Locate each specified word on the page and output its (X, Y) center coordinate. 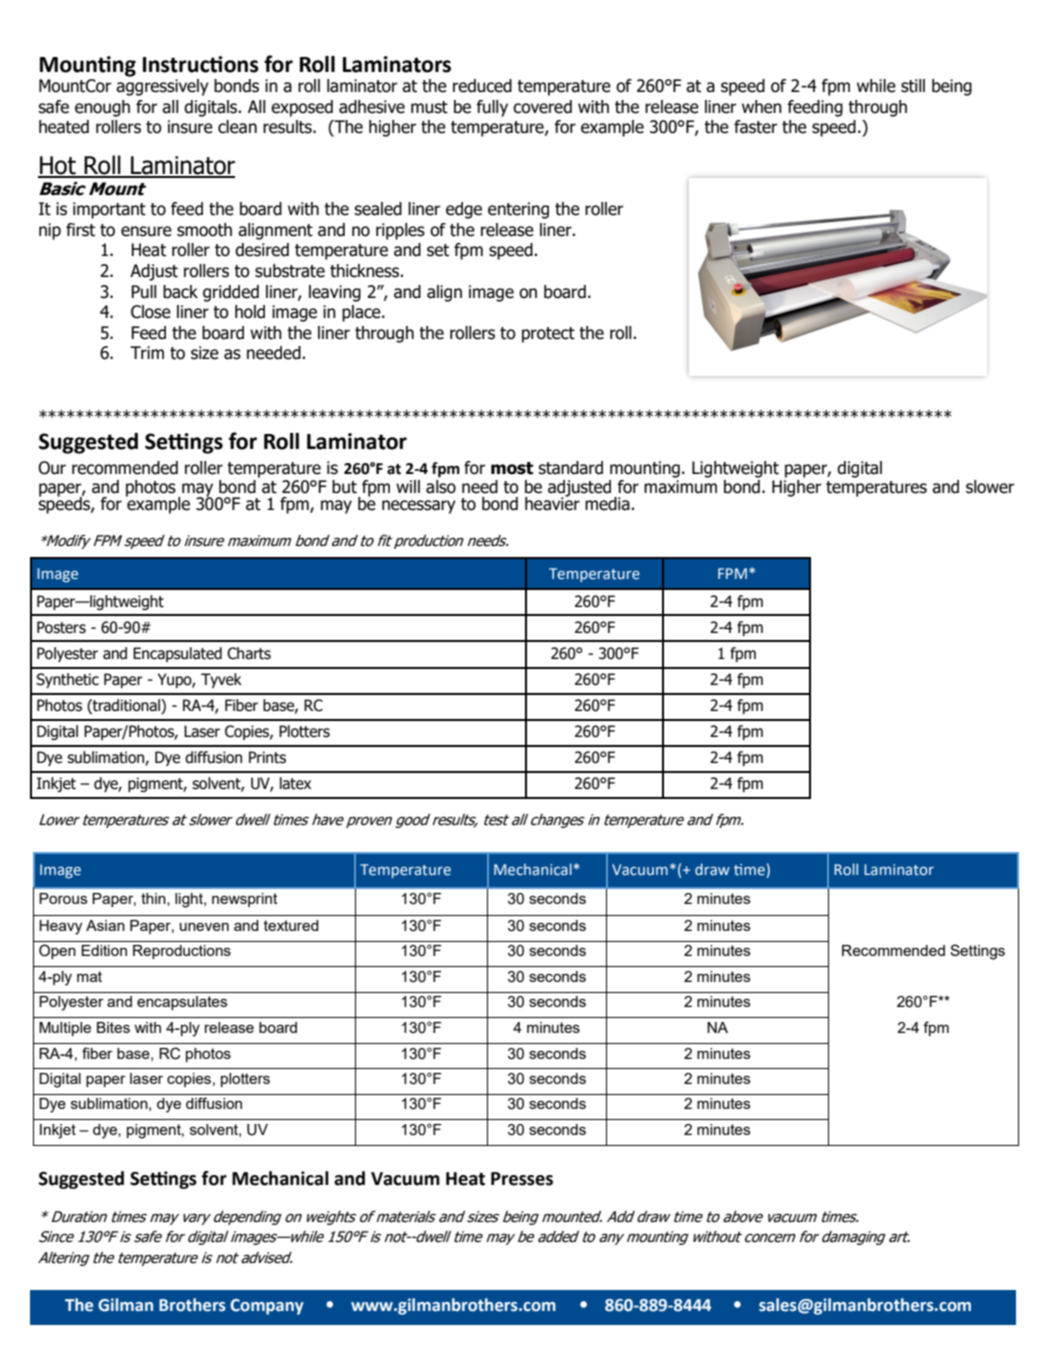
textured (291, 925)
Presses (522, 1179)
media (608, 504)
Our (52, 468)
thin (154, 899)
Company (267, 1307)
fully (492, 108)
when (762, 107)
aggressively (162, 87)
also (441, 487)
